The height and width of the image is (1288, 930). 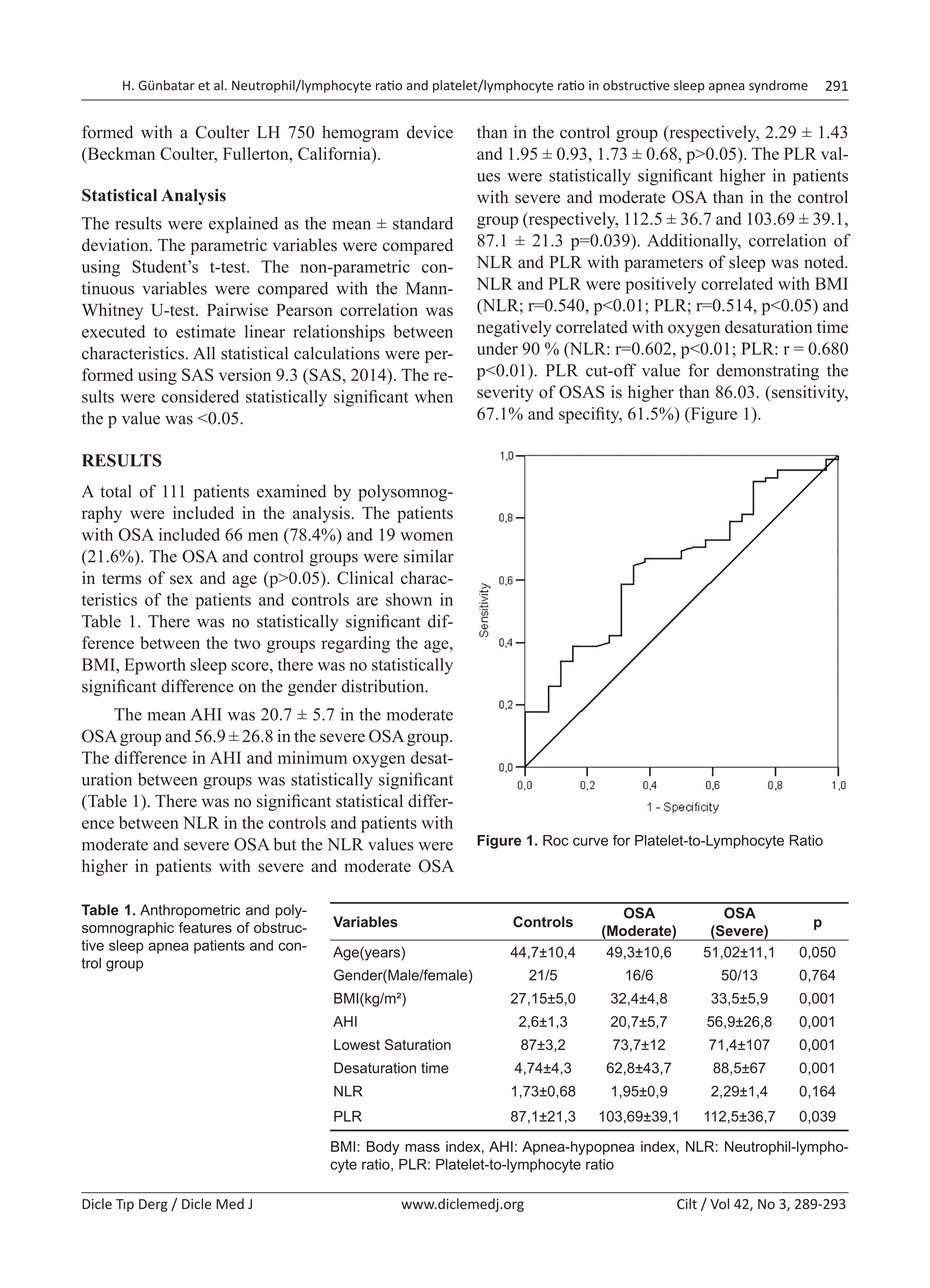 What do you see at coordinates (383, 1148) in the image?
I see `Body` at bounding box center [383, 1148].
